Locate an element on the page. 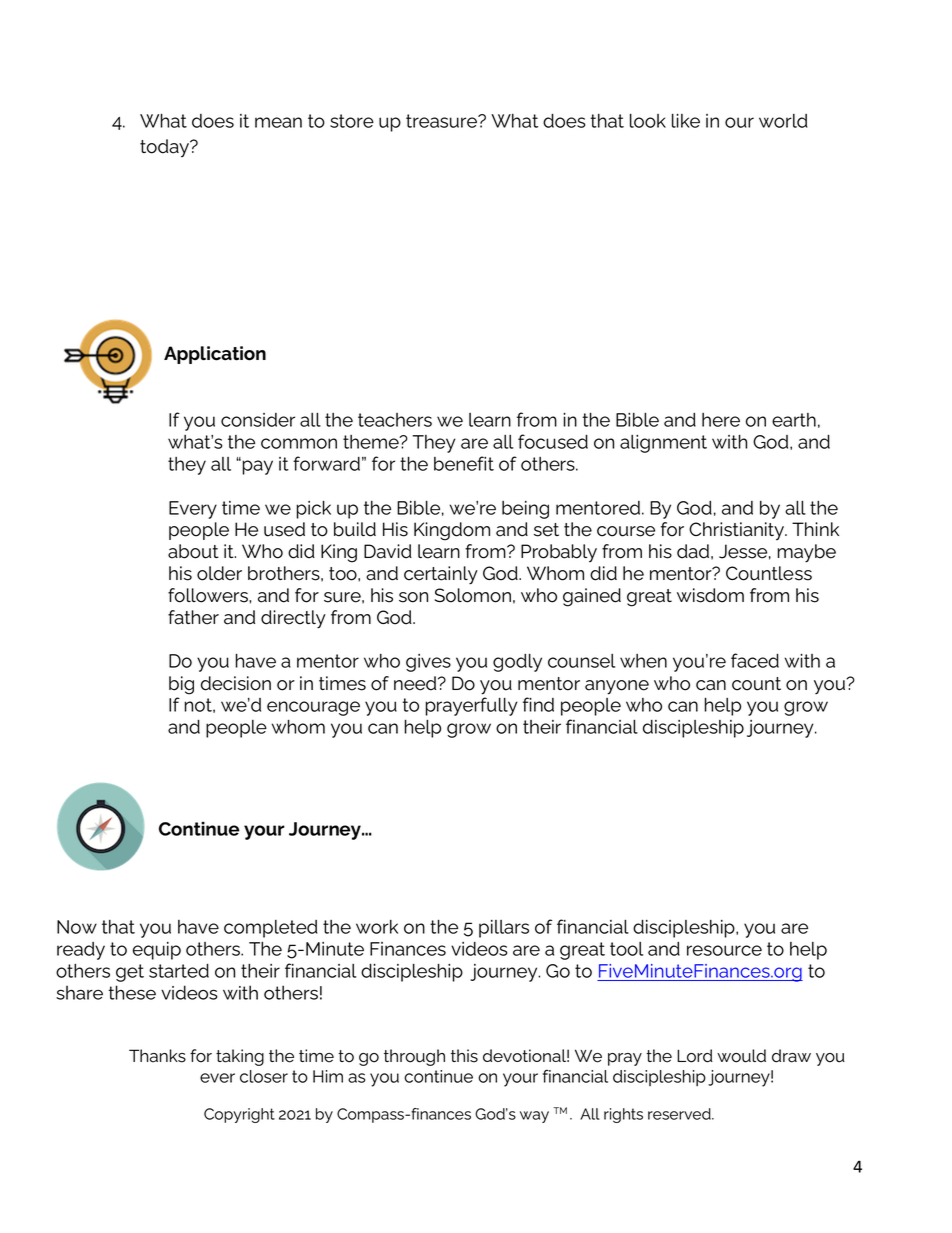  store is located at coordinates (352, 121).
